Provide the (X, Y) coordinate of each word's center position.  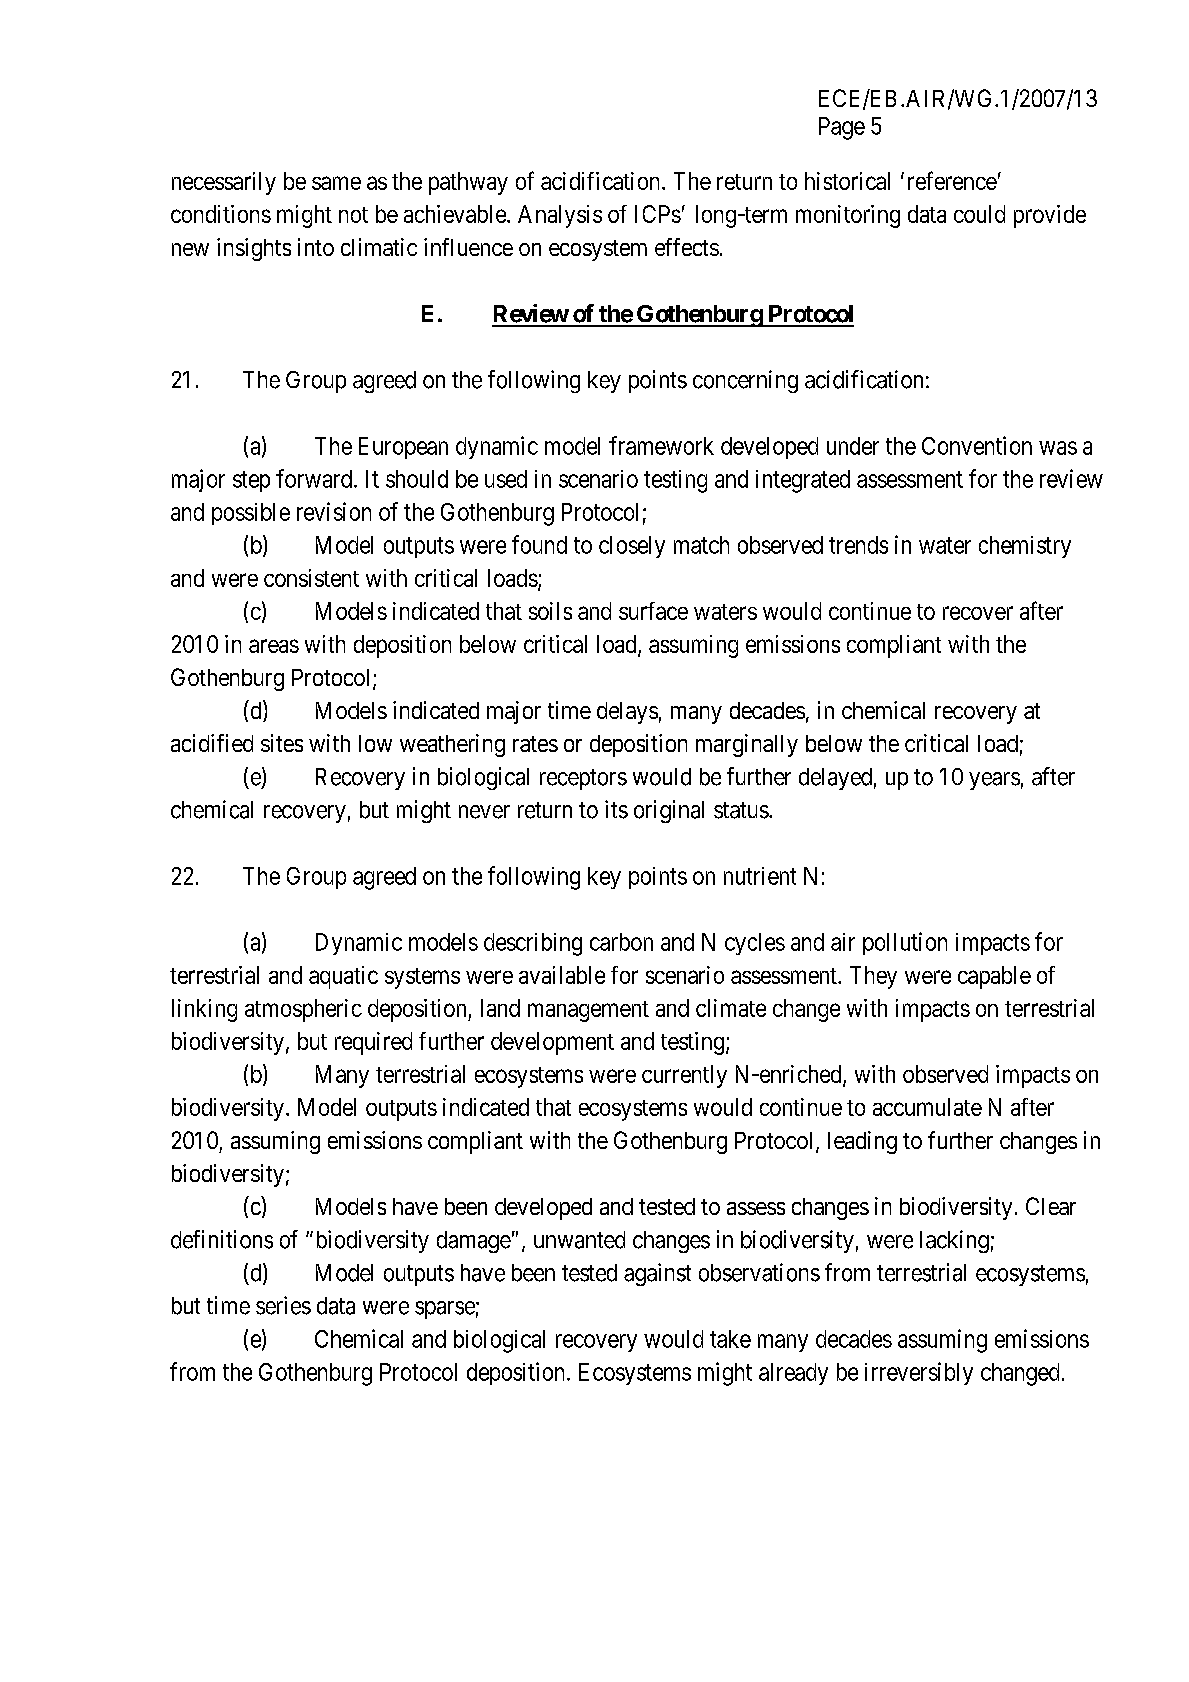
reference (952, 180)
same (336, 183)
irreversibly (919, 1373)
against (657, 1274)
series (283, 1305)
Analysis (560, 216)
